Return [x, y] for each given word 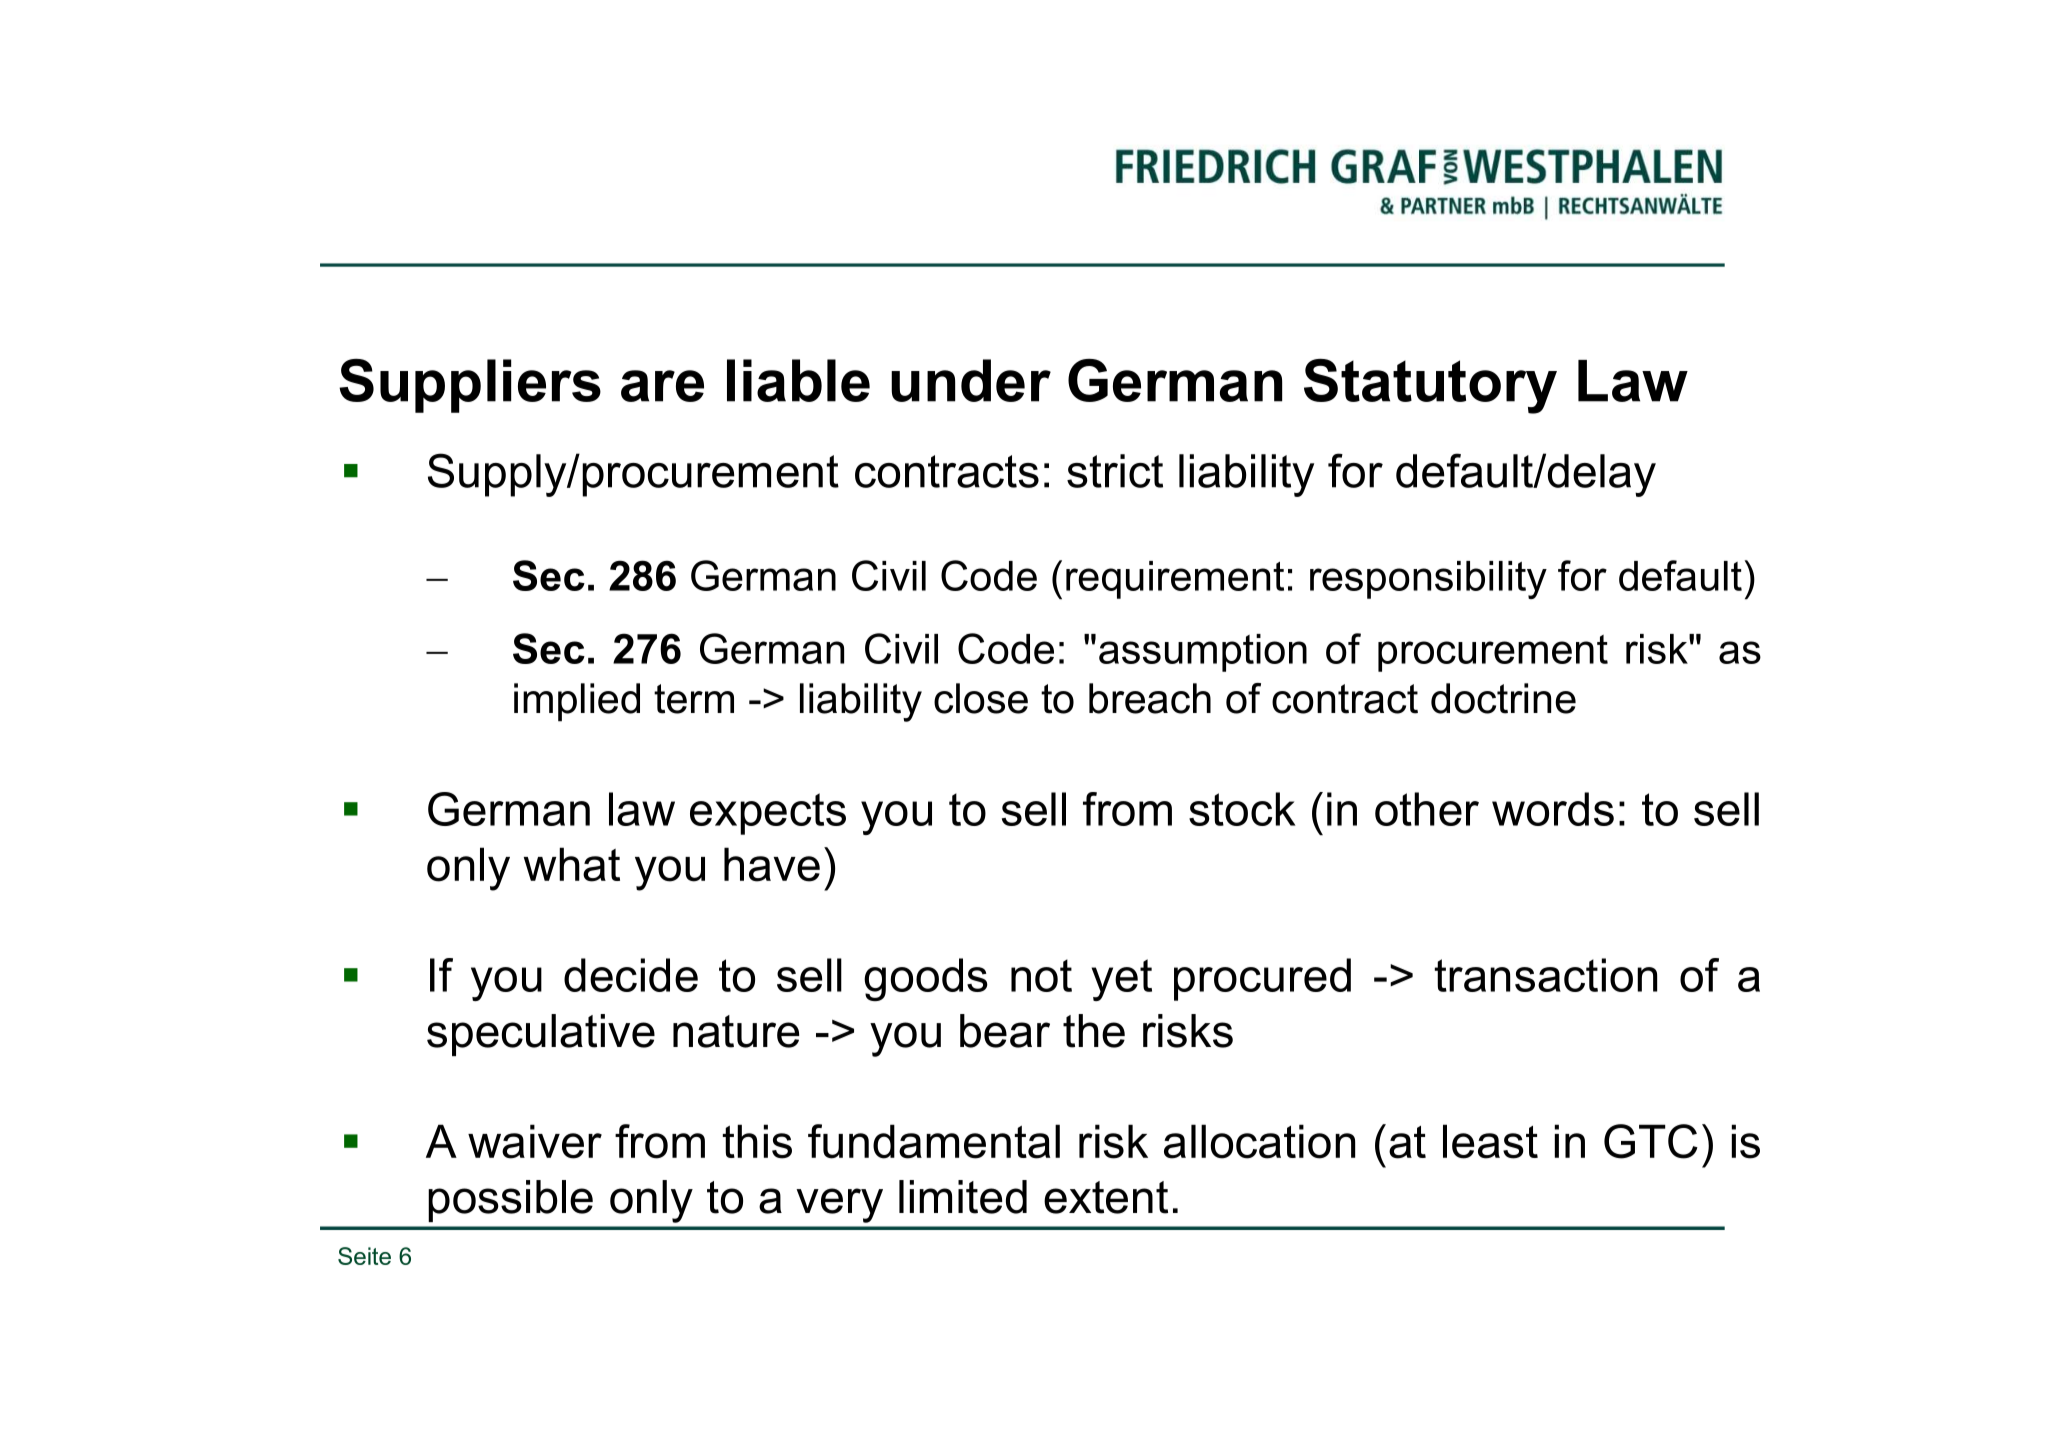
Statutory [1430, 386]
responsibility [1428, 580]
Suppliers [470, 386]
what [572, 864]
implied [577, 702]
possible [510, 1201]
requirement [1175, 580]
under [971, 380]
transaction [1546, 975]
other [1427, 809]
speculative [541, 1035]
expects [768, 814]
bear [1005, 1031]
